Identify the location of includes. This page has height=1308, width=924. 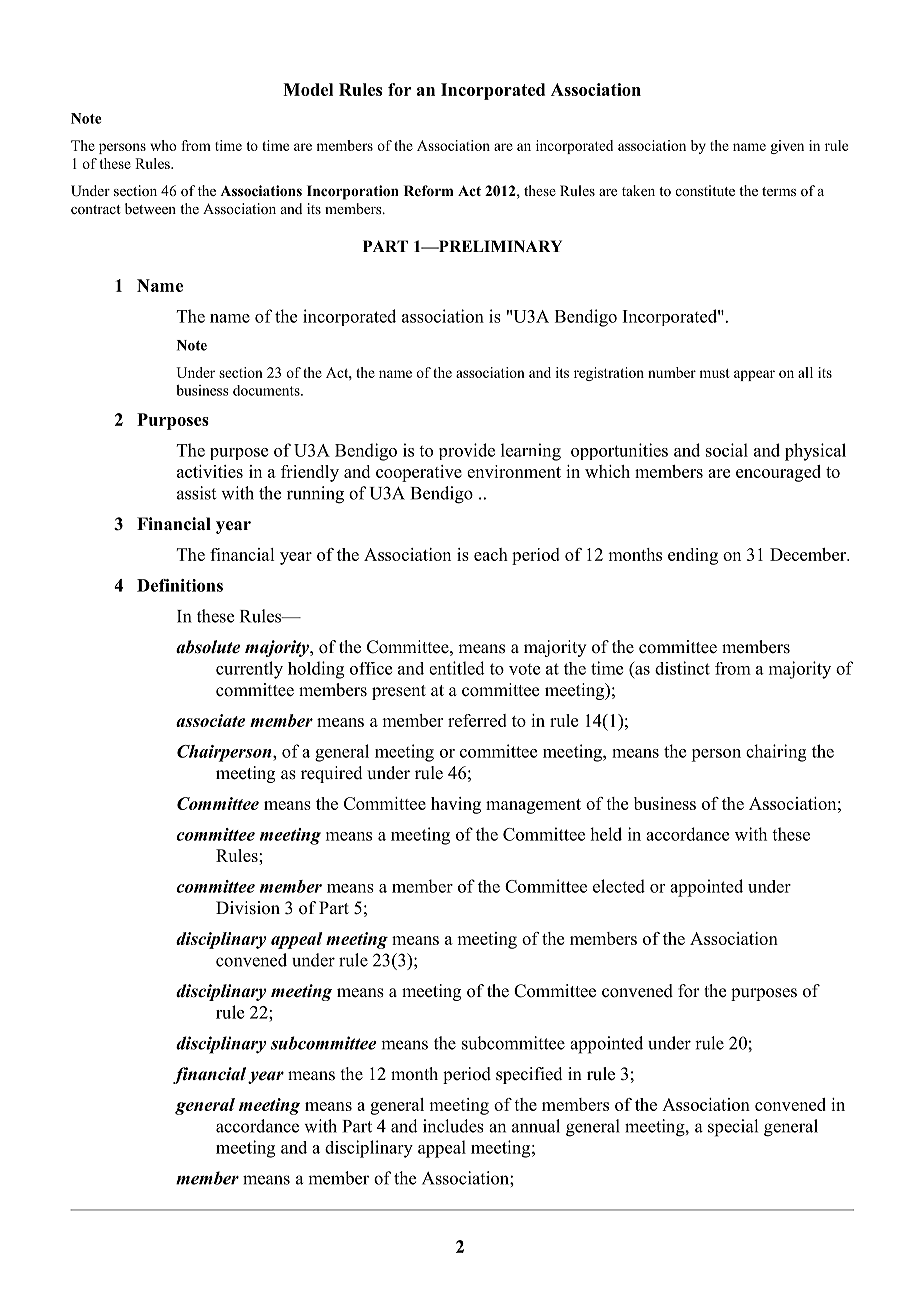
(453, 1126).
